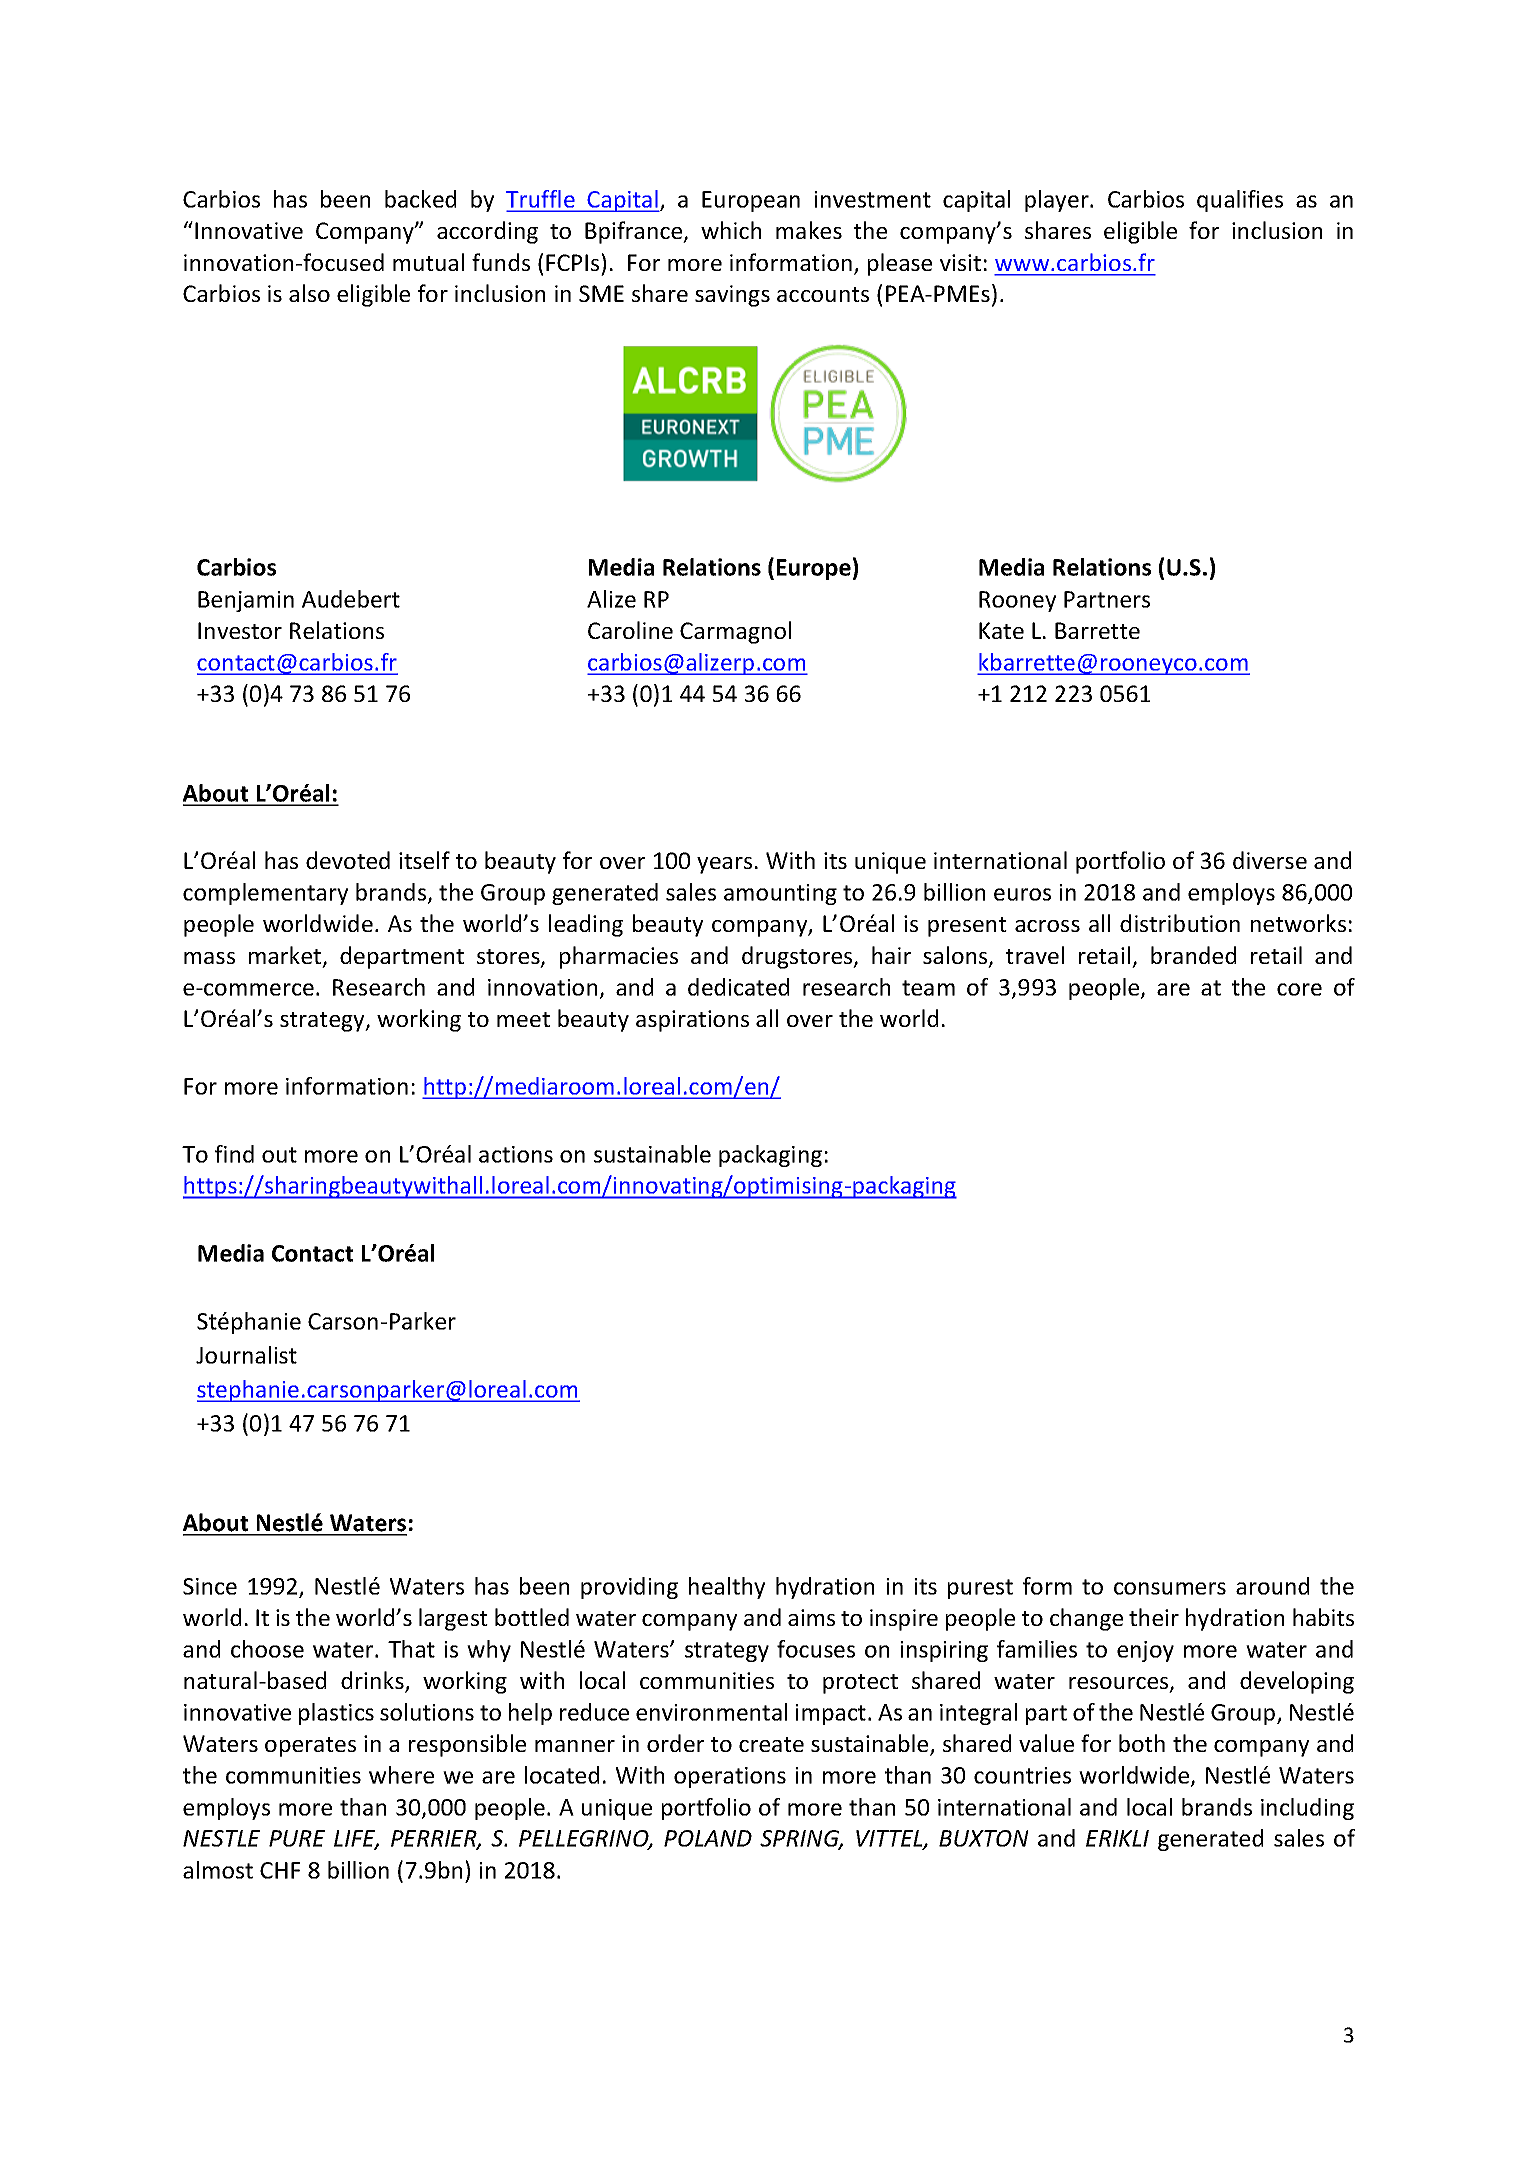 The width and height of the screenshot is (1538, 2176). What do you see at coordinates (1240, 201) in the screenshot?
I see `qualifies` at bounding box center [1240, 201].
